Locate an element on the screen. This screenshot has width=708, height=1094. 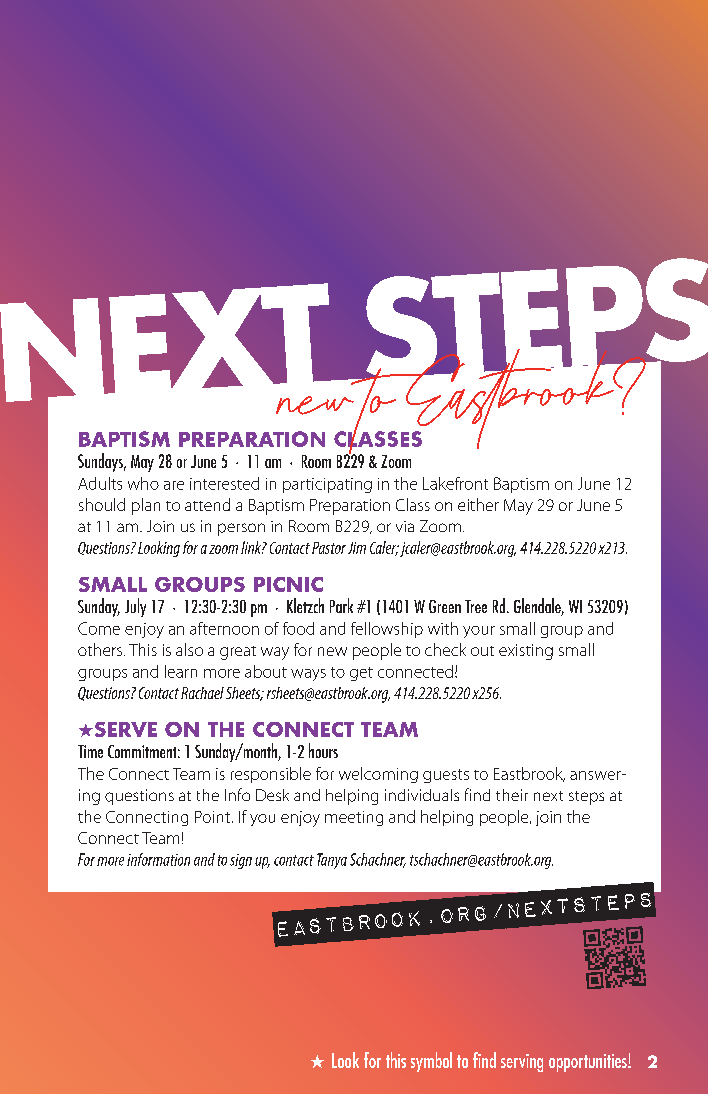
either is located at coordinates (478, 504).
